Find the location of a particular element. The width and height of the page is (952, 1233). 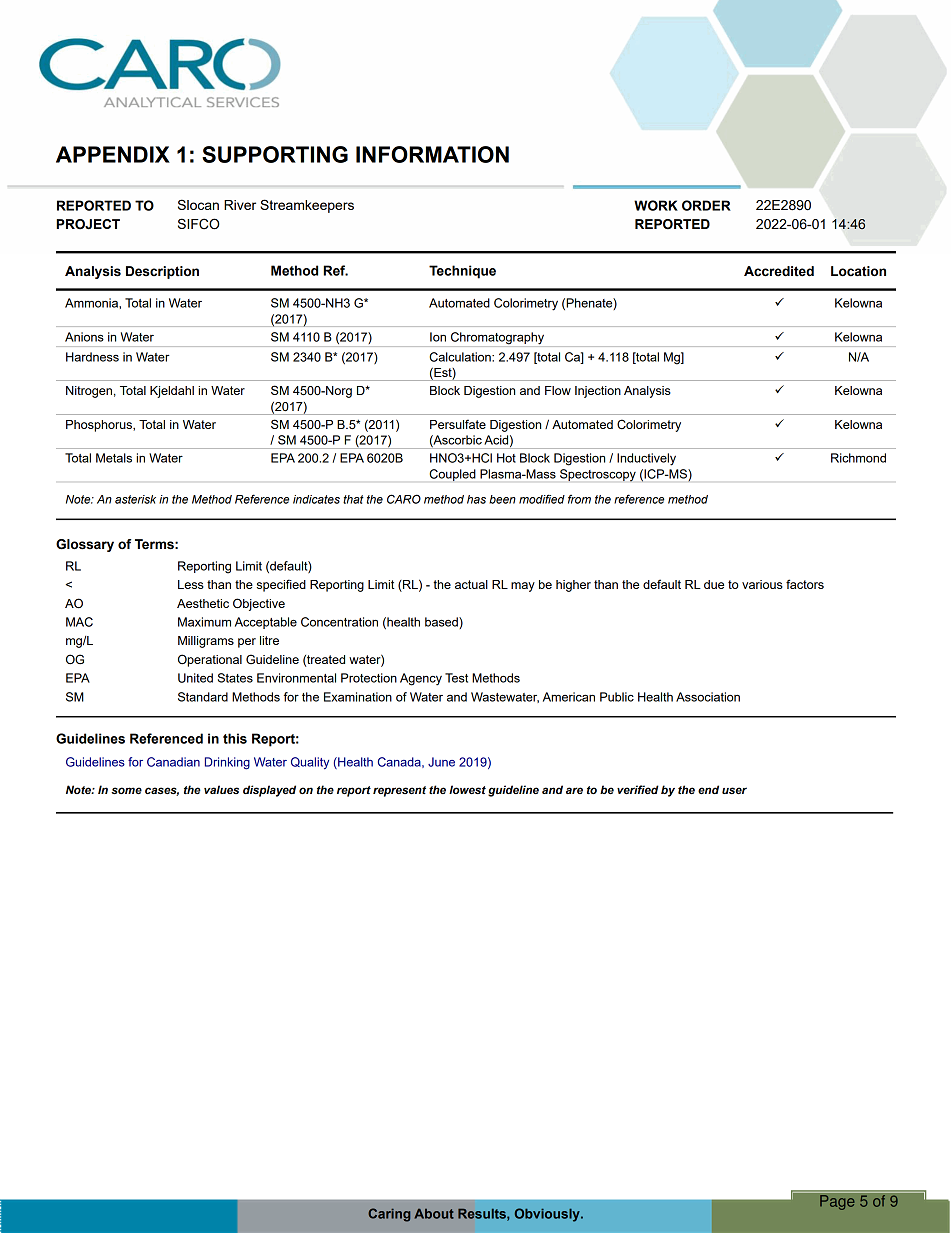

Metals is located at coordinates (114, 458).
